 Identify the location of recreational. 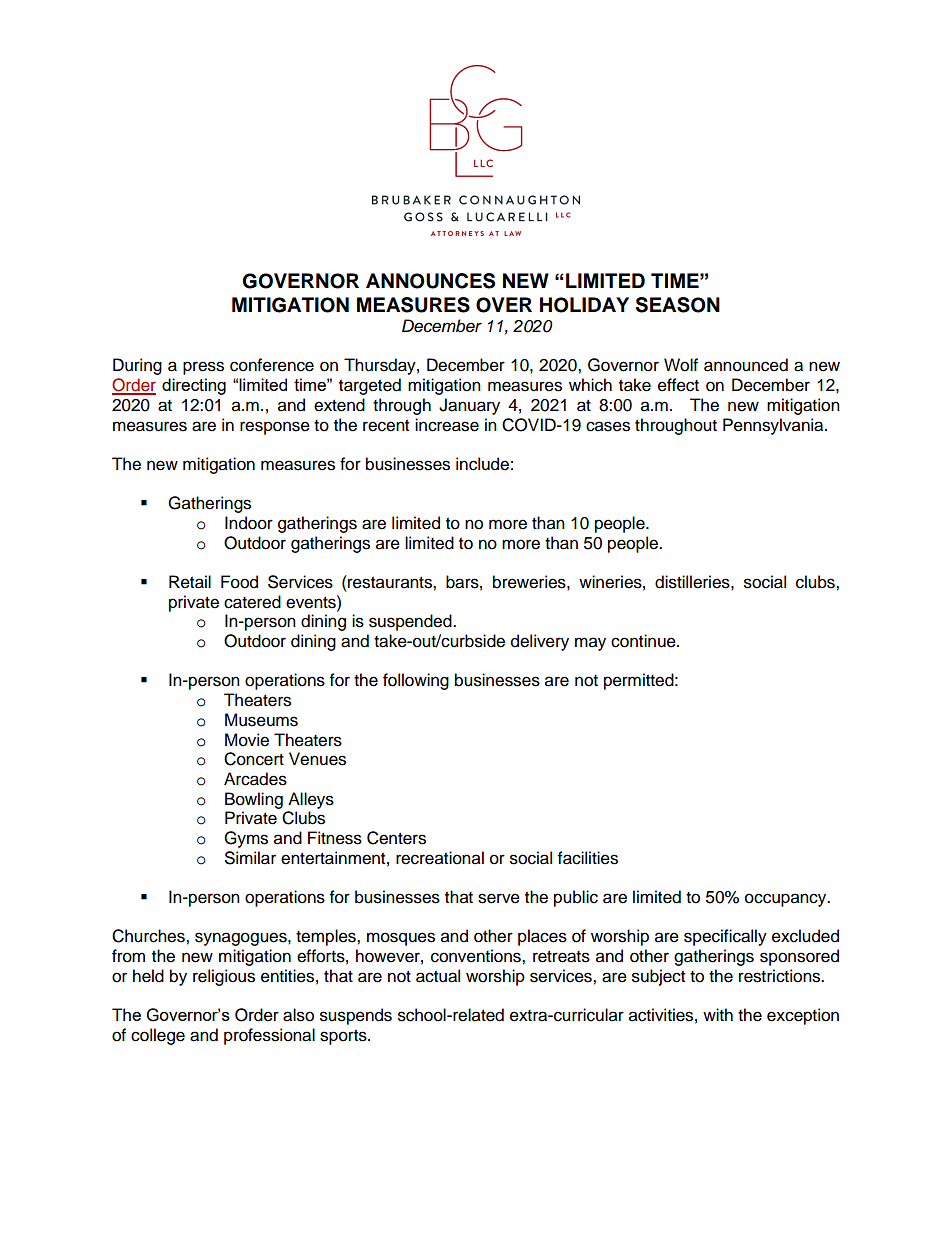
(440, 858).
